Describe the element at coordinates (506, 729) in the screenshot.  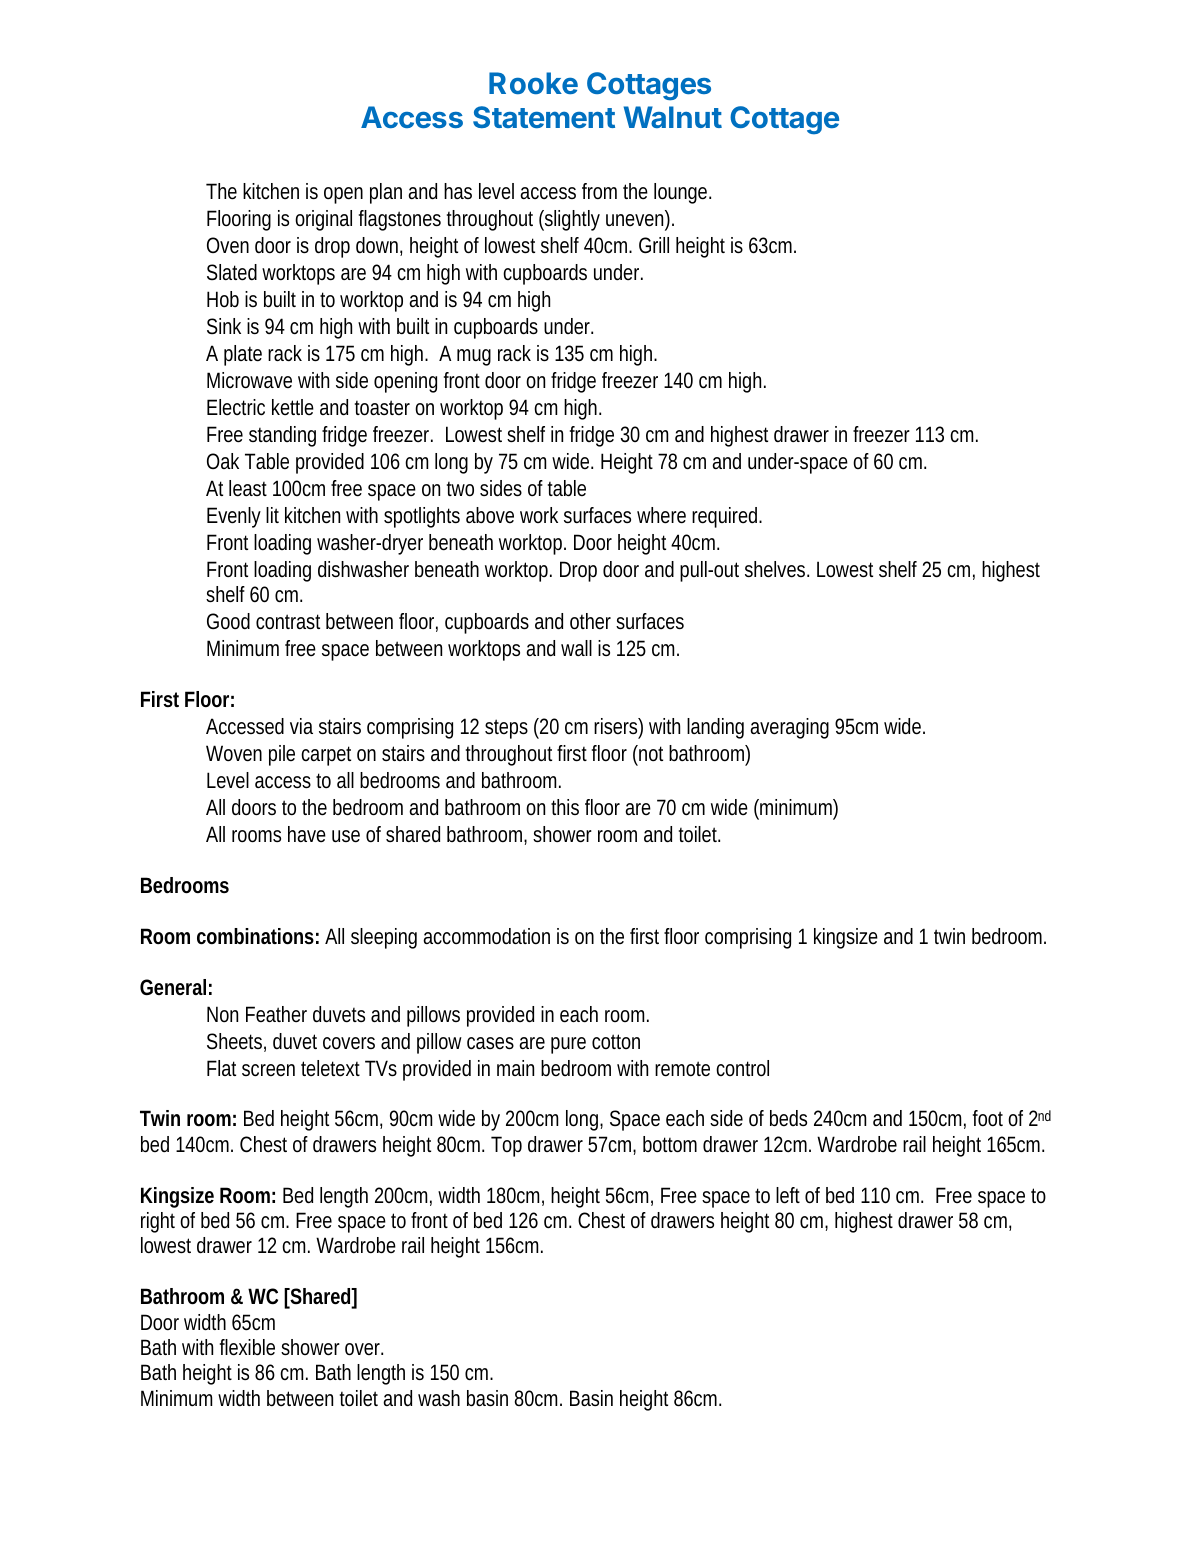
I see `steps` at that location.
